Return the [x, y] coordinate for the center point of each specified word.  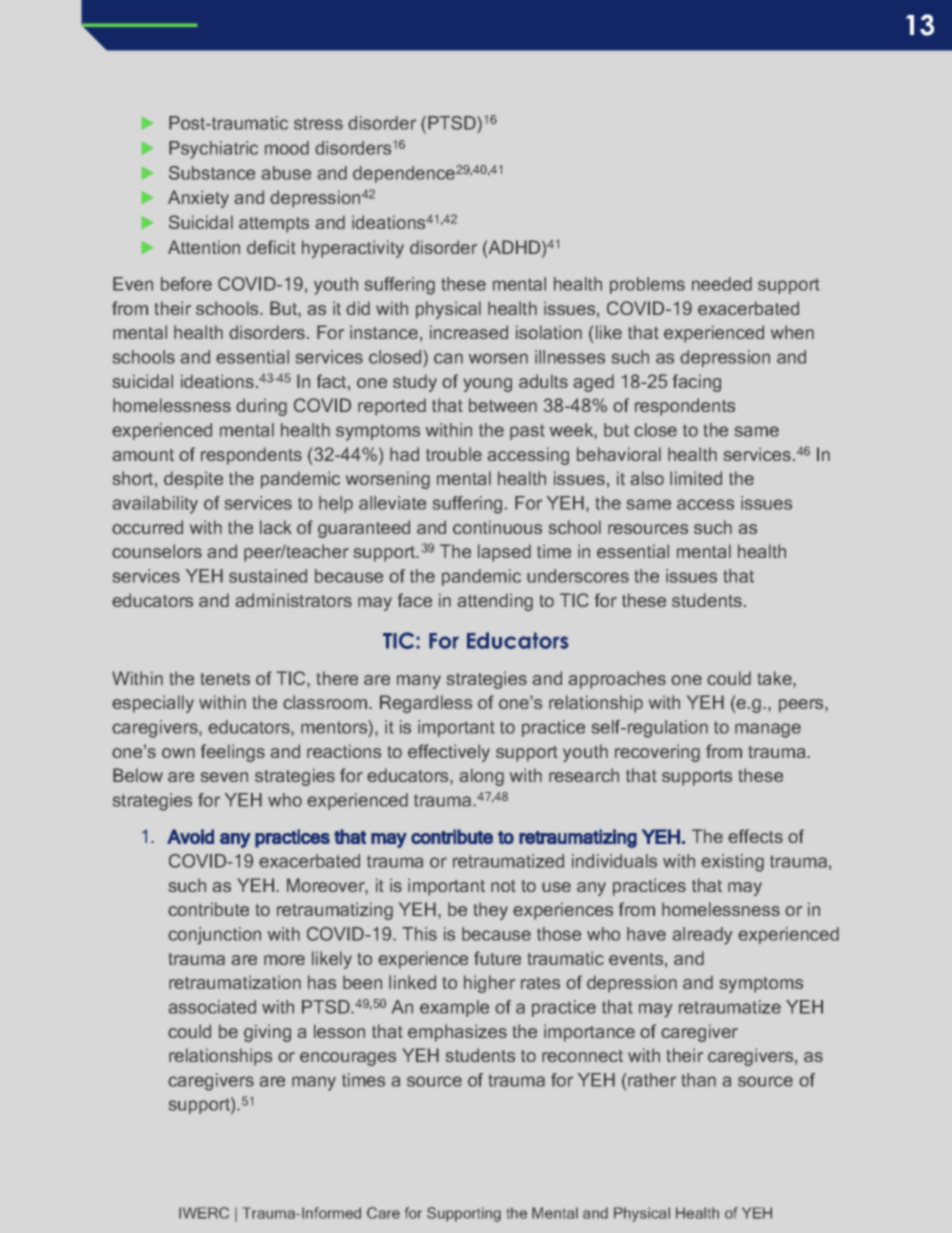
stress [318, 123]
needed [722, 284]
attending [495, 602]
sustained [268, 576]
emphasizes [457, 1033]
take [776, 678]
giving [267, 1033]
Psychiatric [213, 150]
